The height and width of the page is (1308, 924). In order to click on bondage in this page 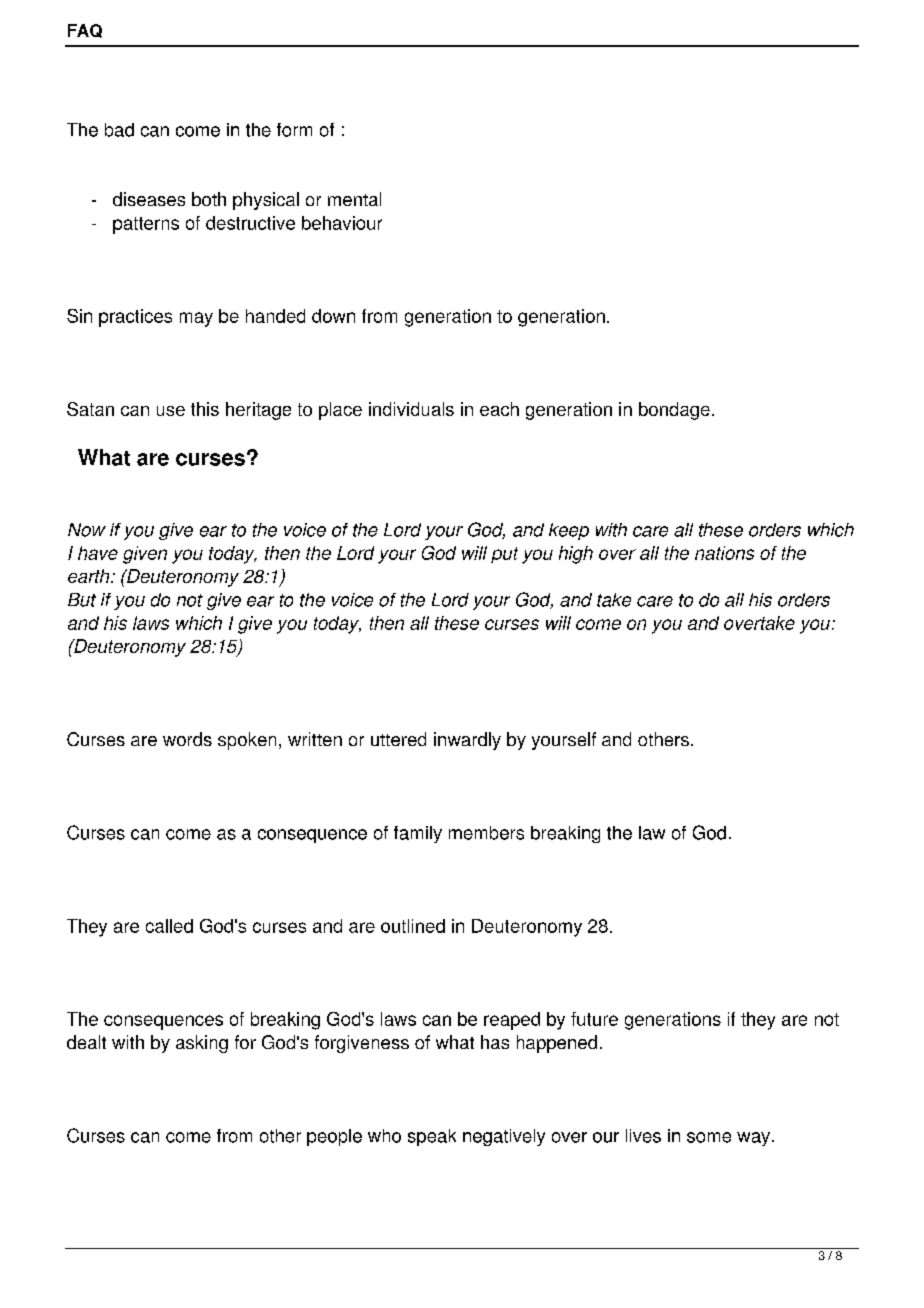, I will do `click(674, 411)`.
